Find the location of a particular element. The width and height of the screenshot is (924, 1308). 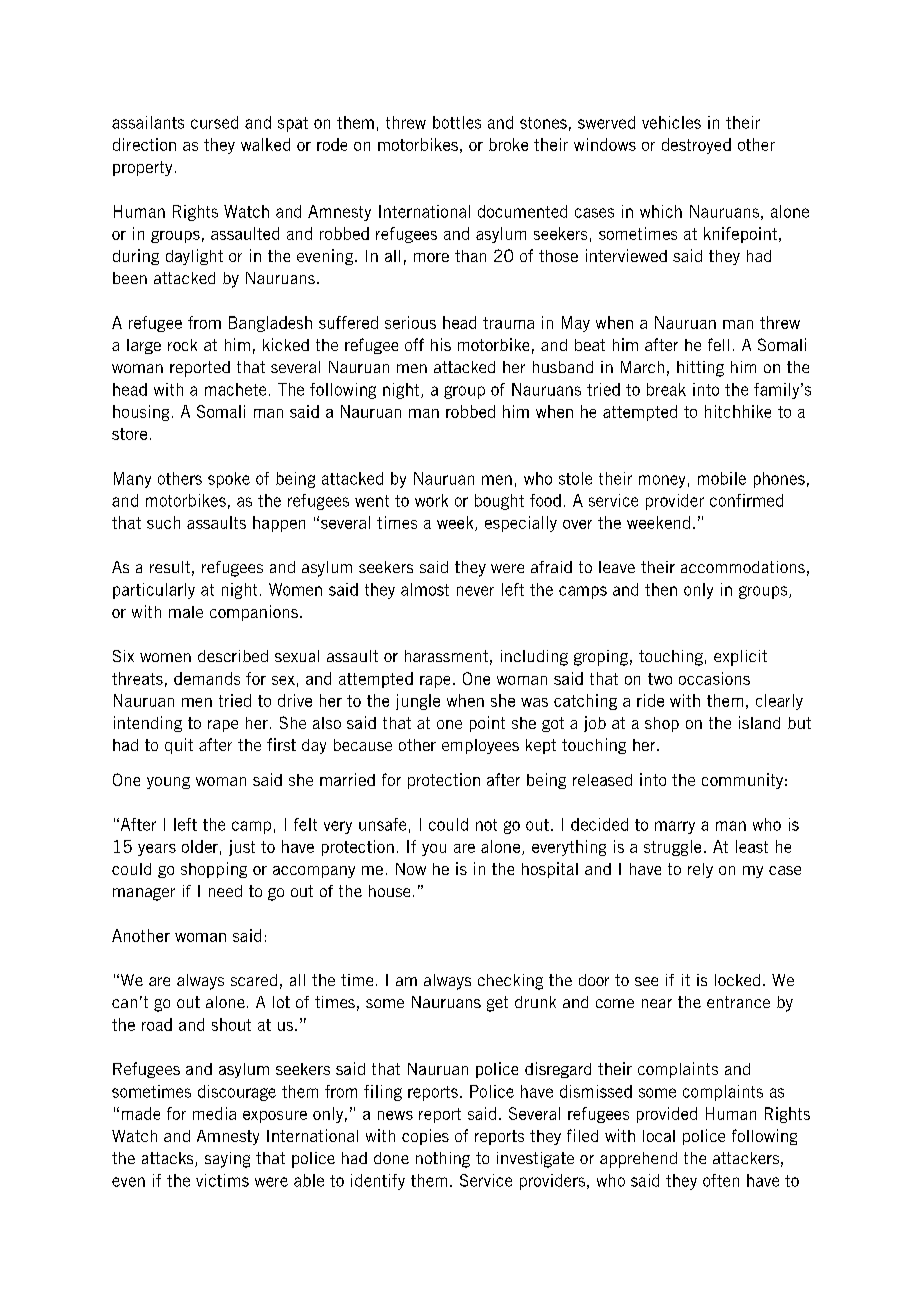

harassment is located at coordinates (446, 656).
